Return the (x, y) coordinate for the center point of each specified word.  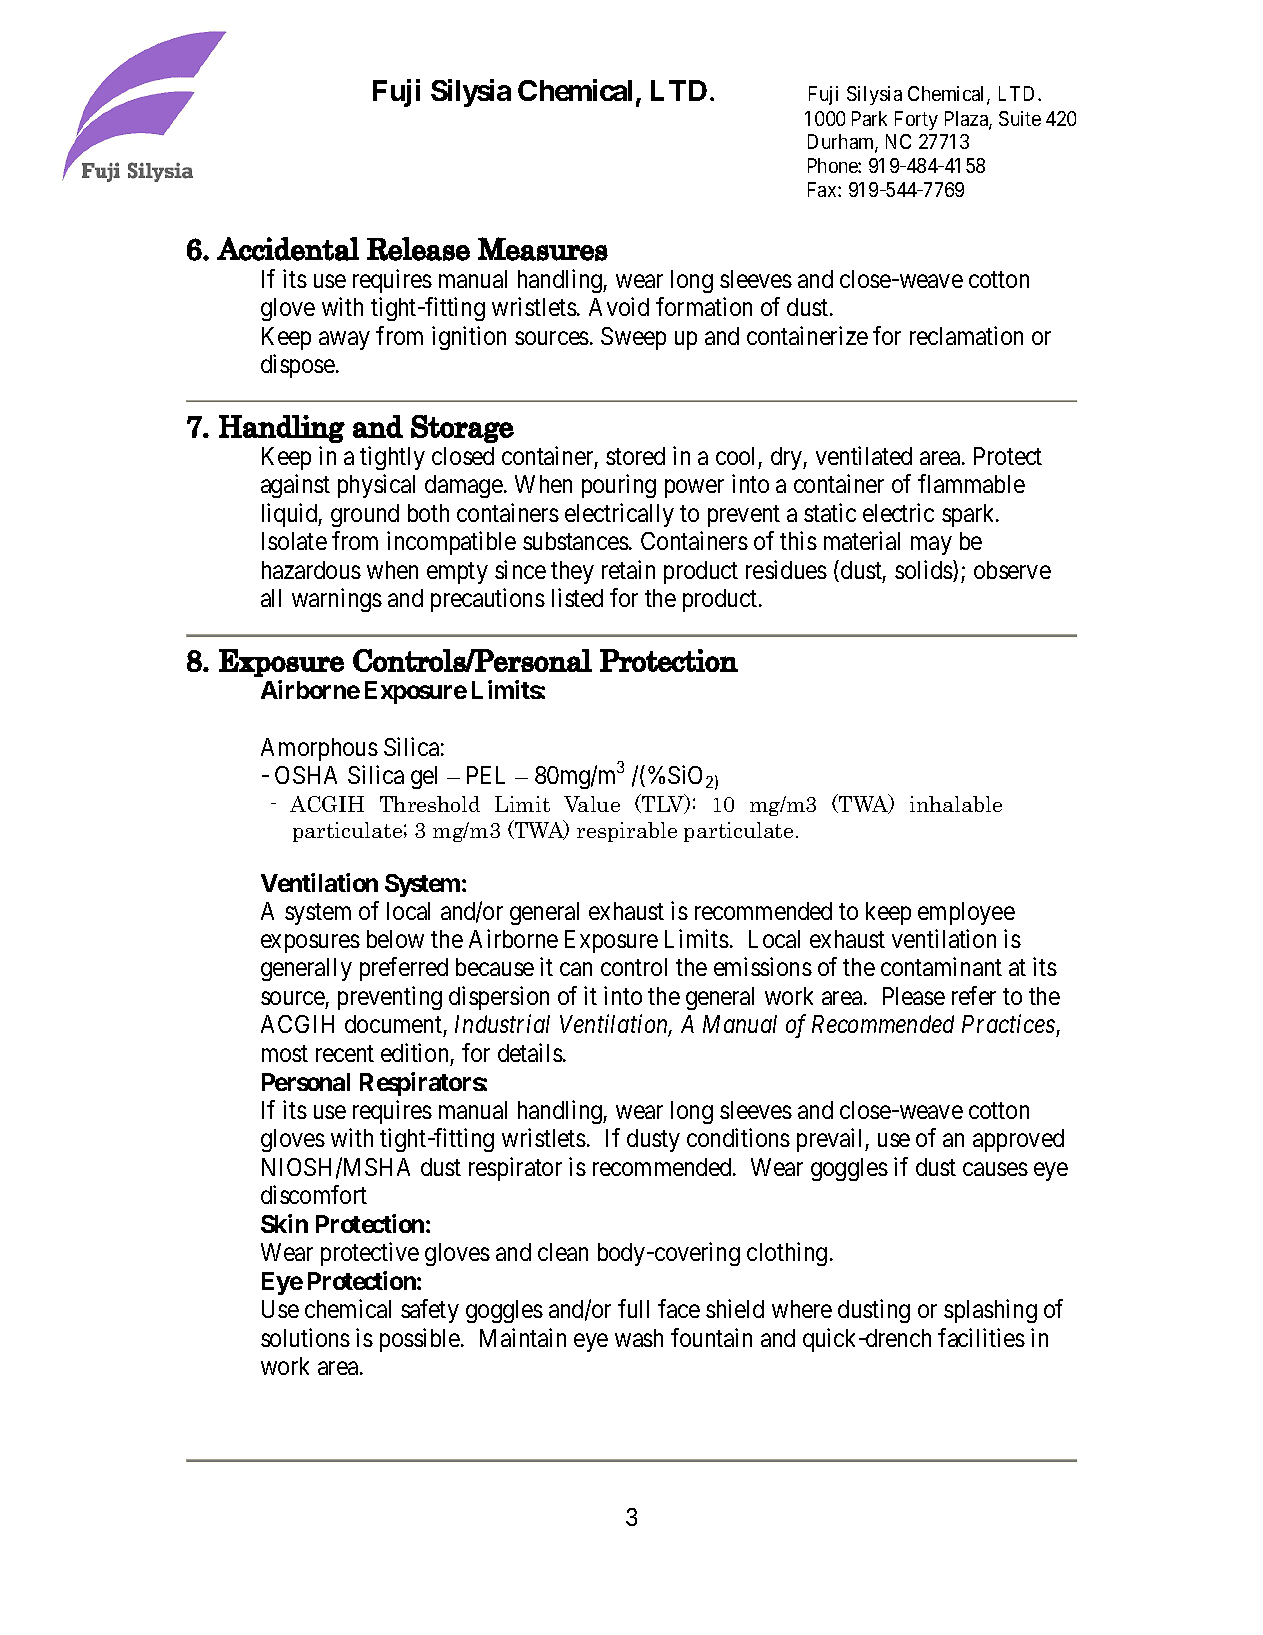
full (633, 1308)
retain (628, 569)
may (931, 546)
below (395, 939)
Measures (543, 249)
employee (966, 913)
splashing (990, 1311)
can (576, 969)
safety (430, 1311)
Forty (916, 120)
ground (365, 515)
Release (418, 249)
